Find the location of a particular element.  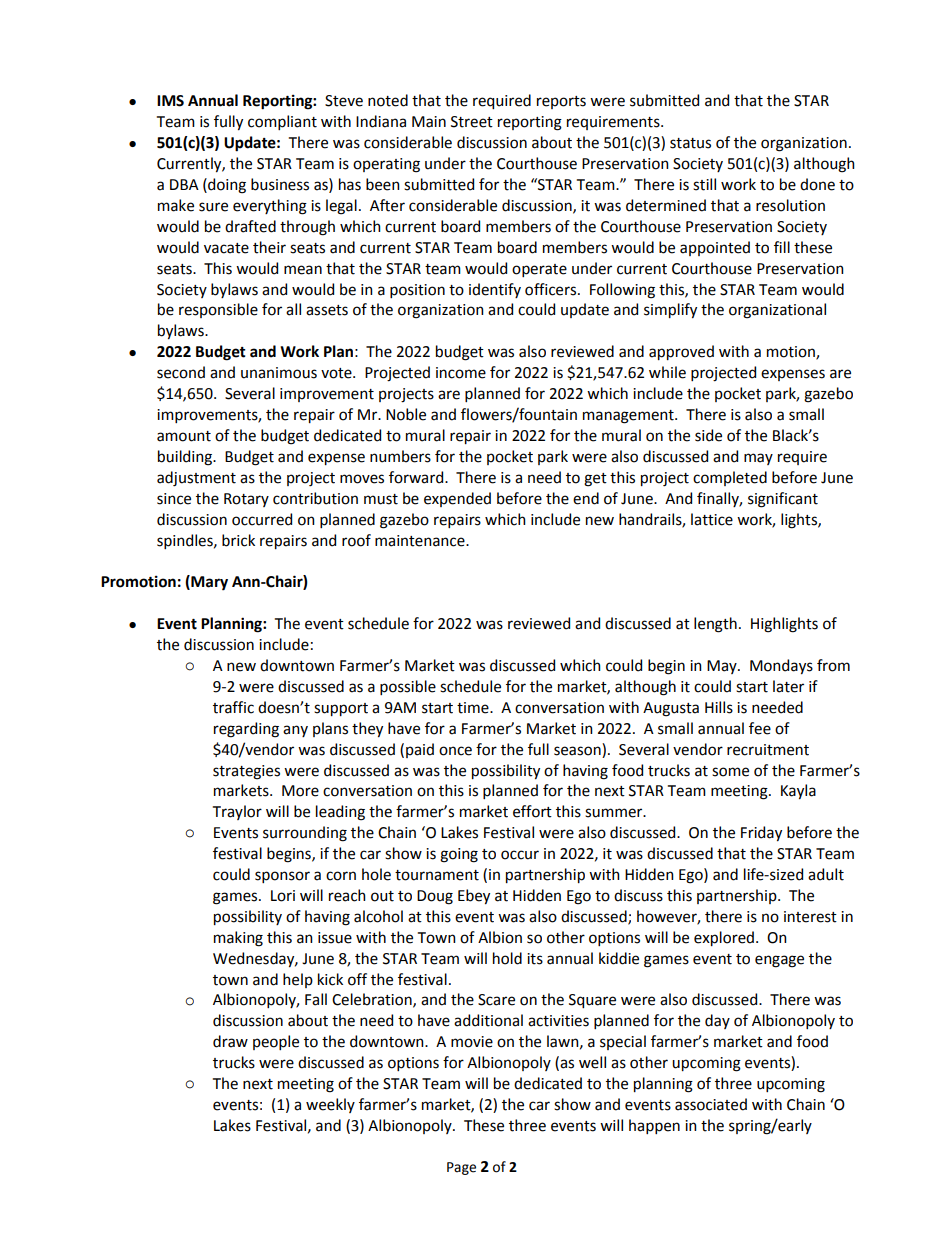

effort is located at coordinates (532, 811).
